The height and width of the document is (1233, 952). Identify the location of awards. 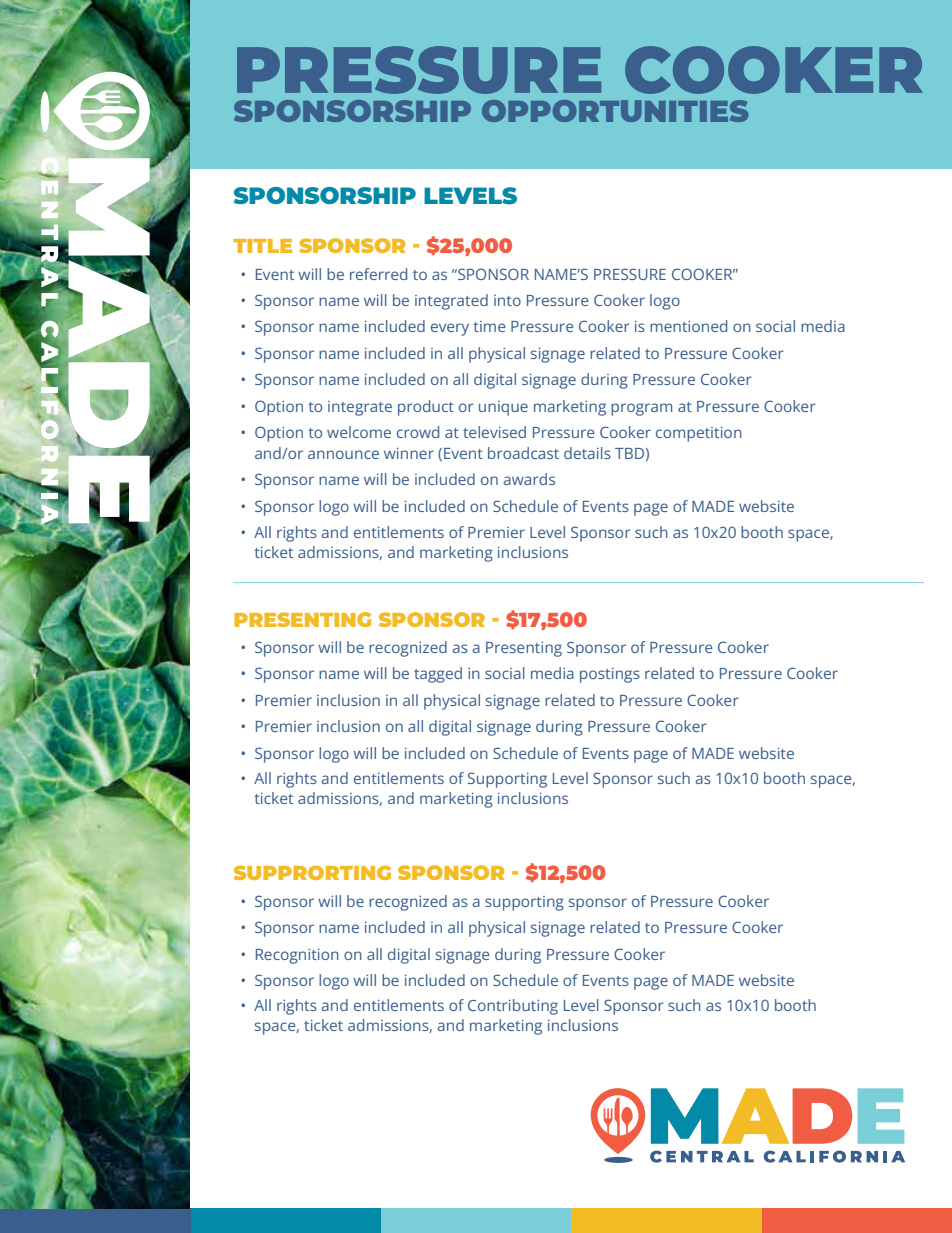
(529, 479).
